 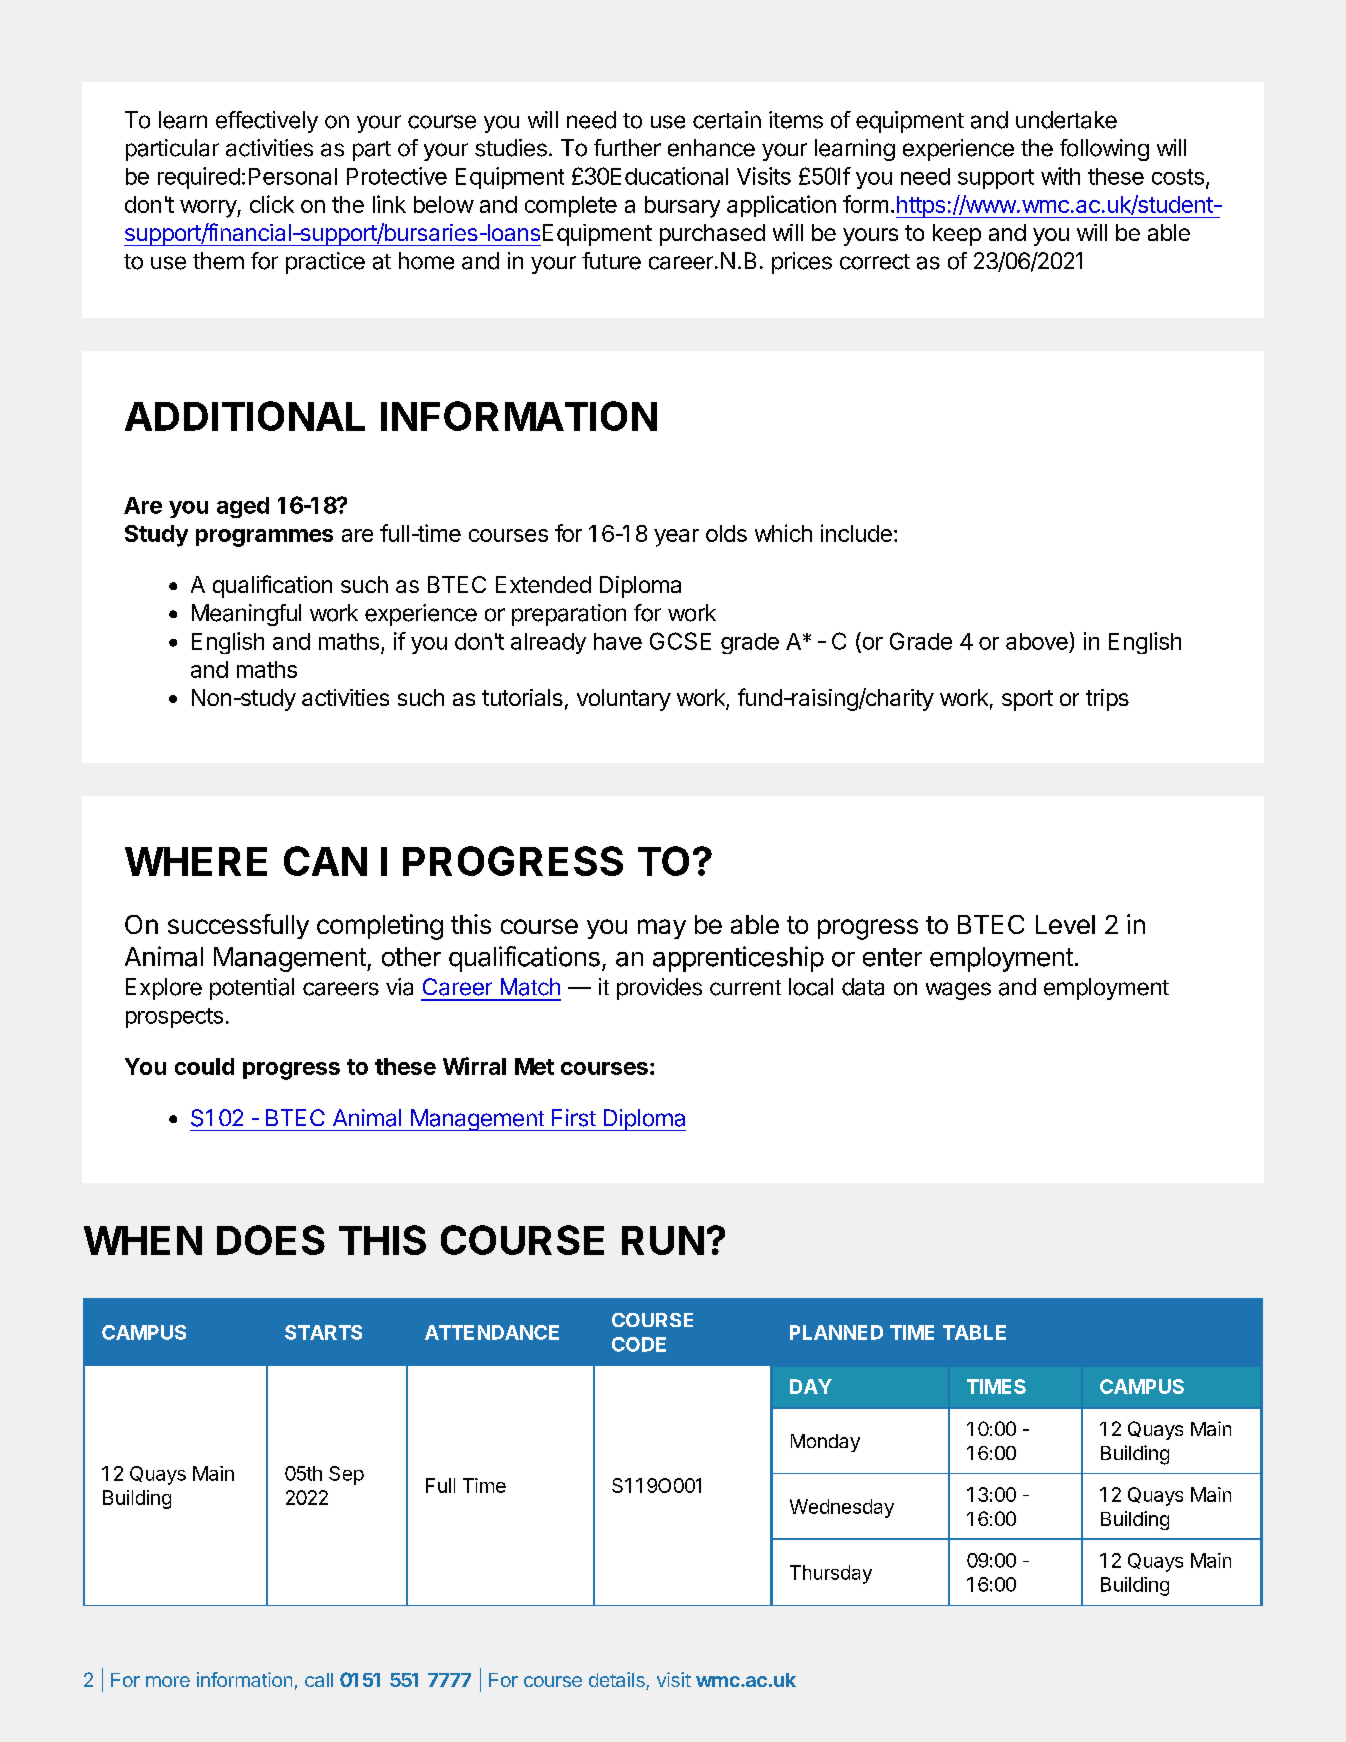 What do you see at coordinates (1060, 176) in the document?
I see `with` at bounding box center [1060, 176].
